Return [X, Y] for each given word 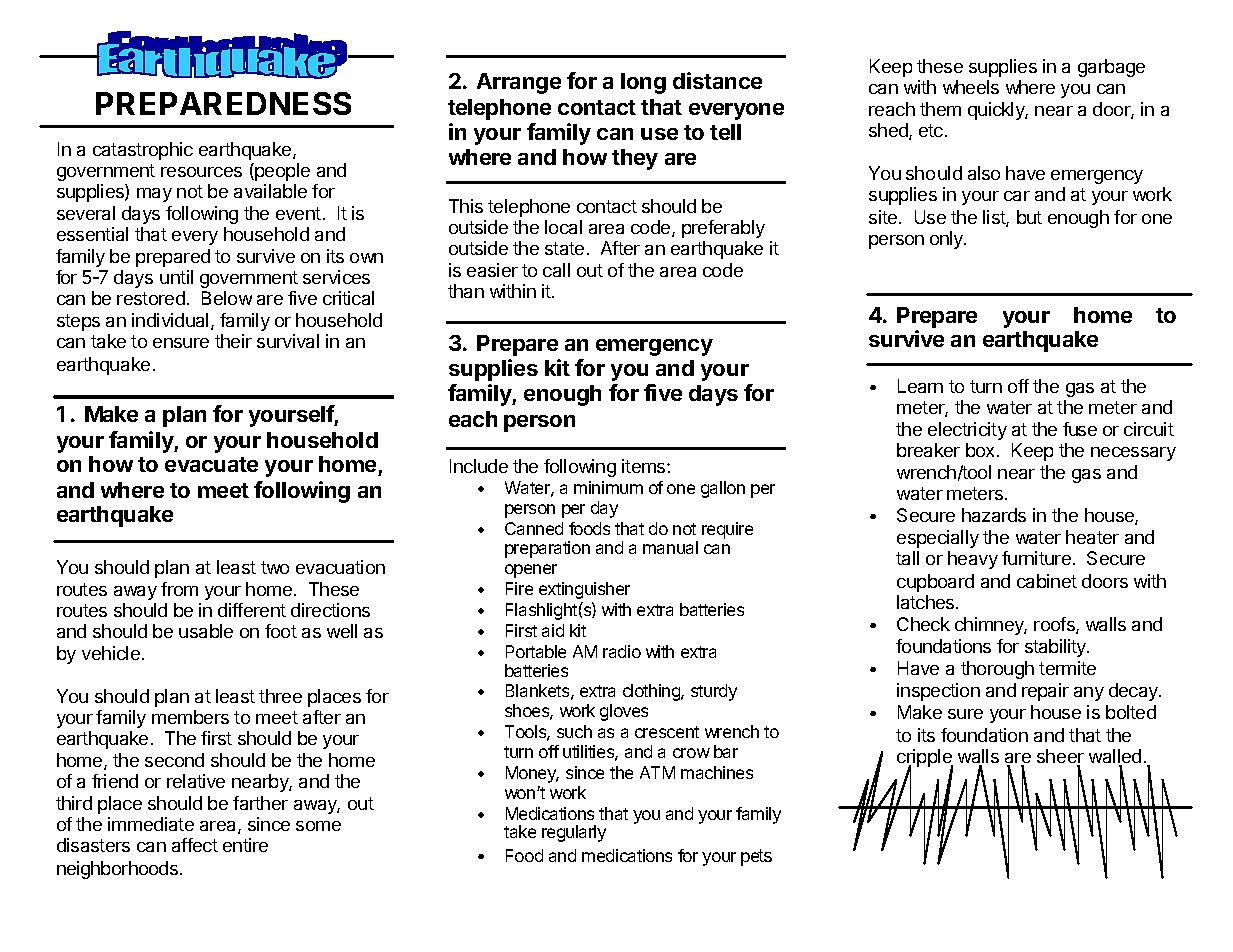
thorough [997, 670]
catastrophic [143, 151]
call [556, 270]
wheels [971, 87]
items [645, 466]
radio [622, 651]
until [176, 277]
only [947, 240]
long [643, 83]
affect [195, 845]
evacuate [211, 464]
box [982, 450]
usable [206, 631]
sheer [1060, 757]
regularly [574, 833]
